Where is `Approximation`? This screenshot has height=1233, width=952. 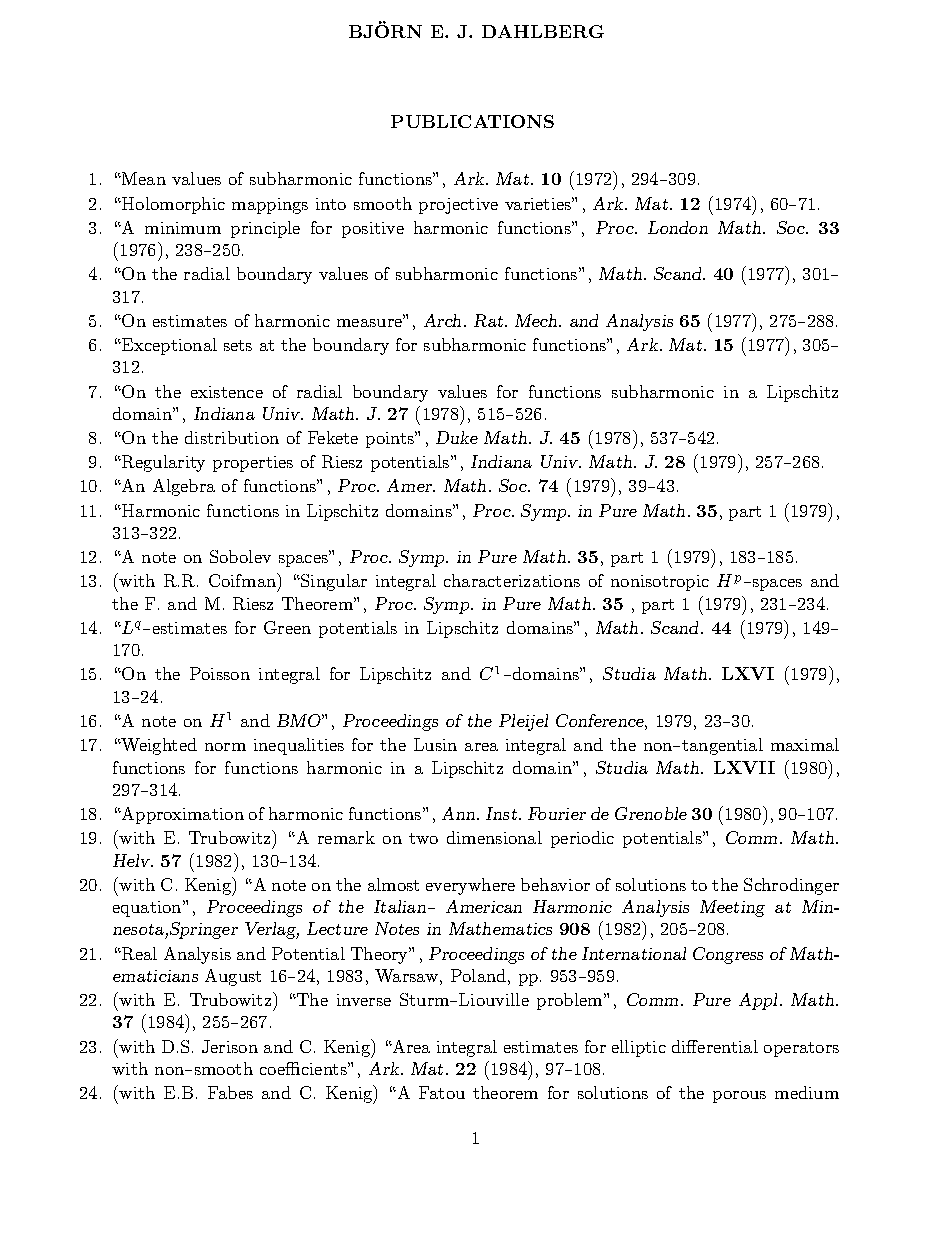 Approximation is located at coordinates (181, 815).
